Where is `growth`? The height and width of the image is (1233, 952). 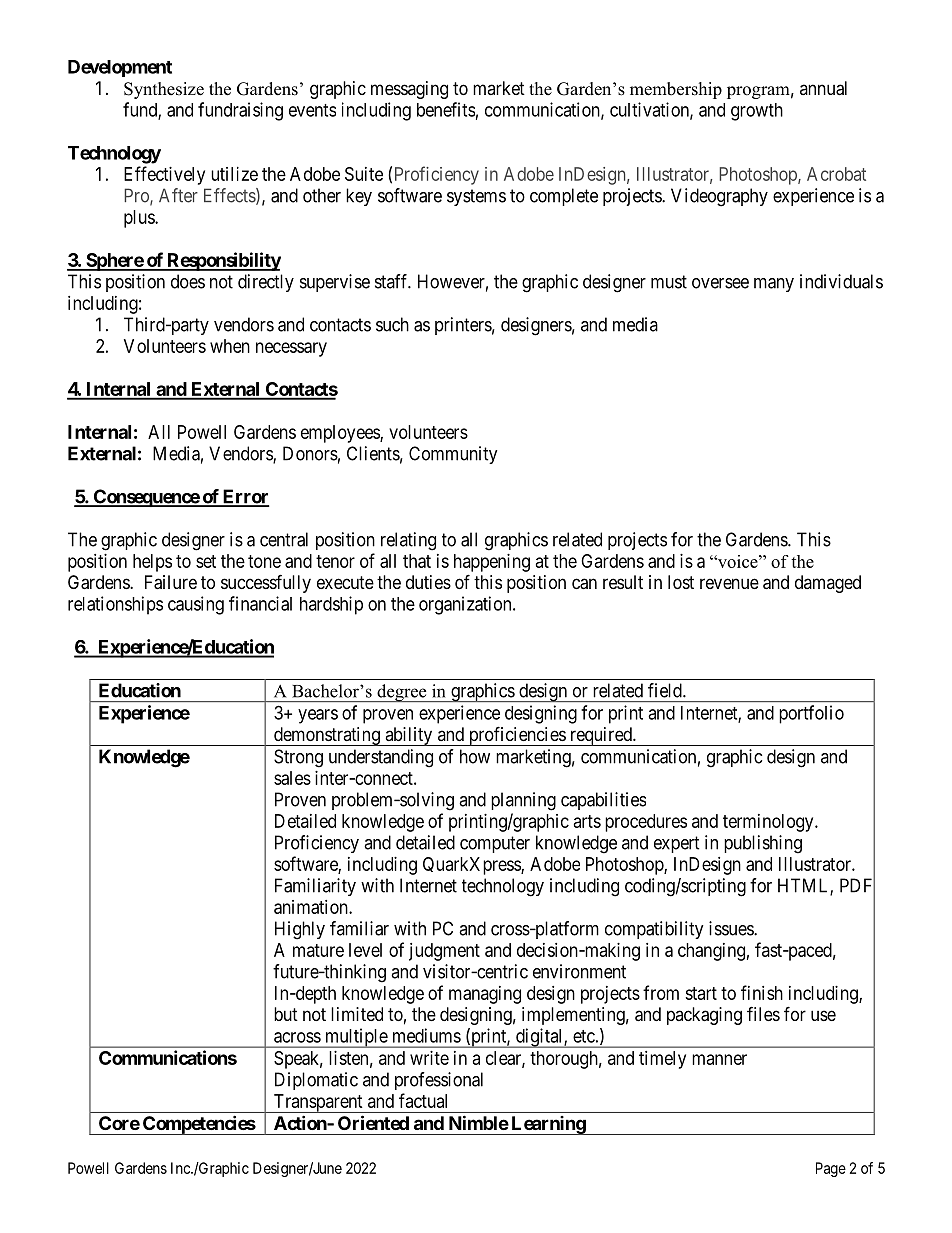 growth is located at coordinates (757, 112).
